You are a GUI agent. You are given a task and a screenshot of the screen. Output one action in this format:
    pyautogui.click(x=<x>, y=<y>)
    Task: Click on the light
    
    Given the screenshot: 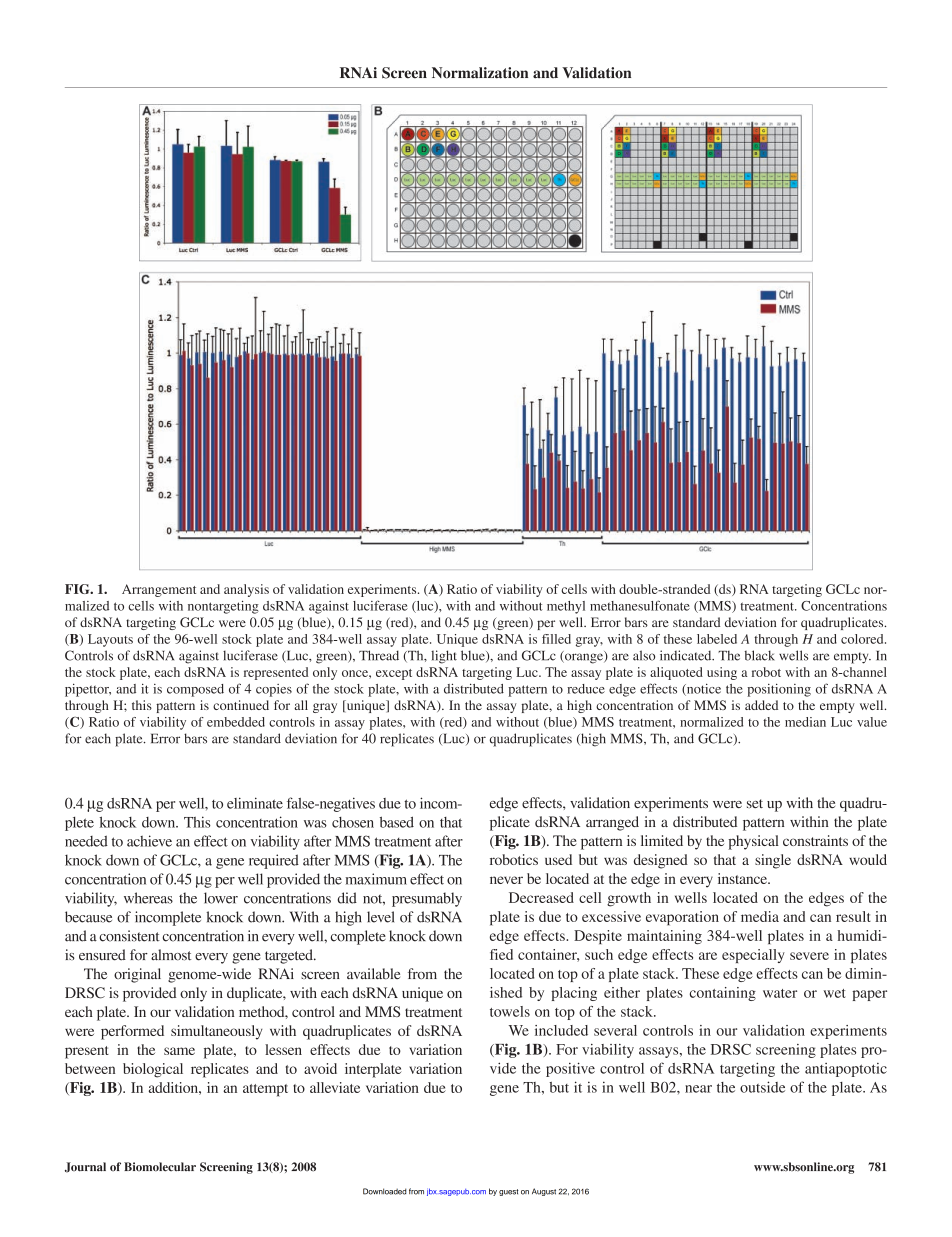 What is the action you would take?
    pyautogui.click(x=444, y=657)
